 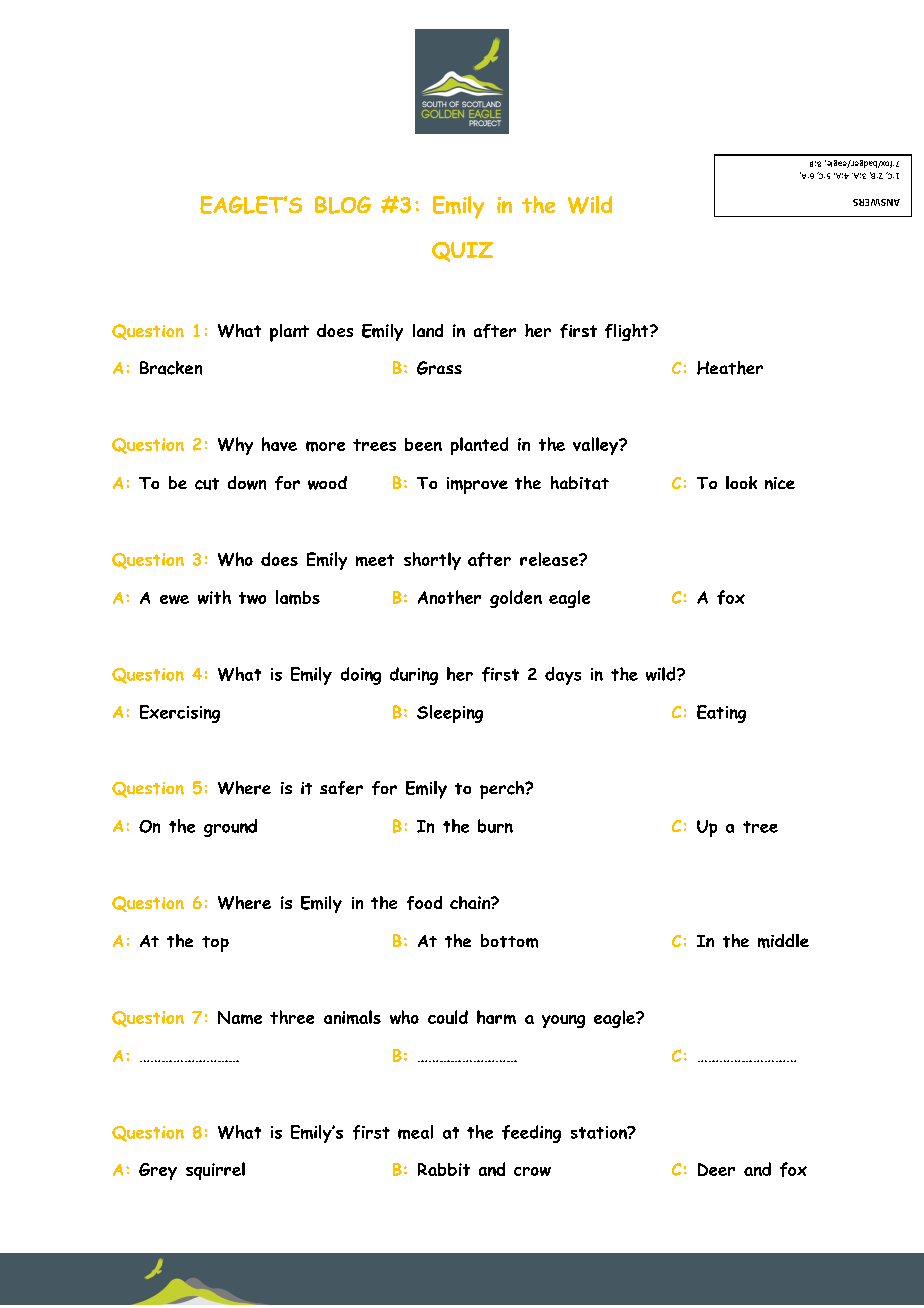 What do you see at coordinates (180, 714) in the screenshot?
I see `Exercising` at bounding box center [180, 714].
